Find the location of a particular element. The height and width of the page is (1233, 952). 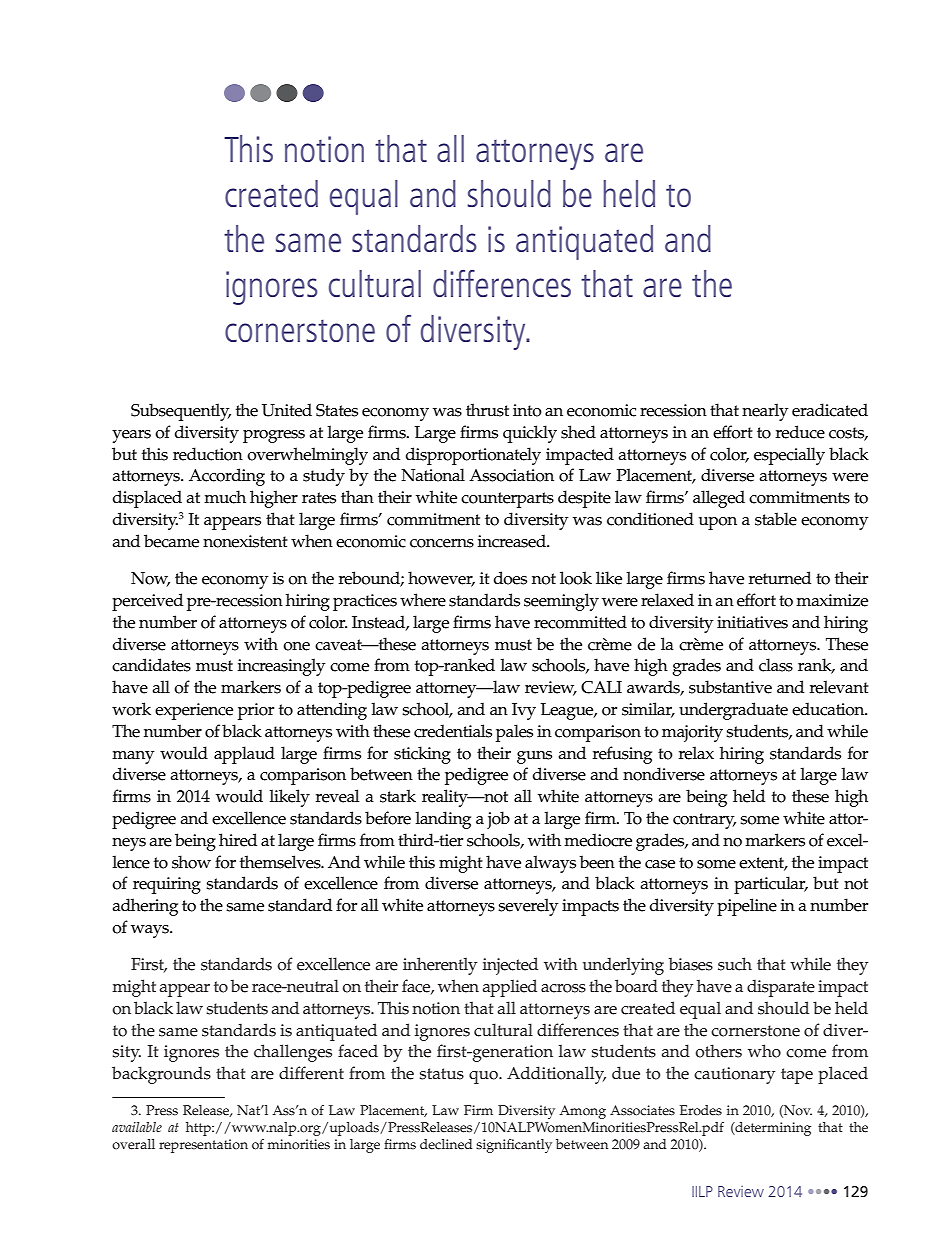

thrust is located at coordinates (487, 410).
